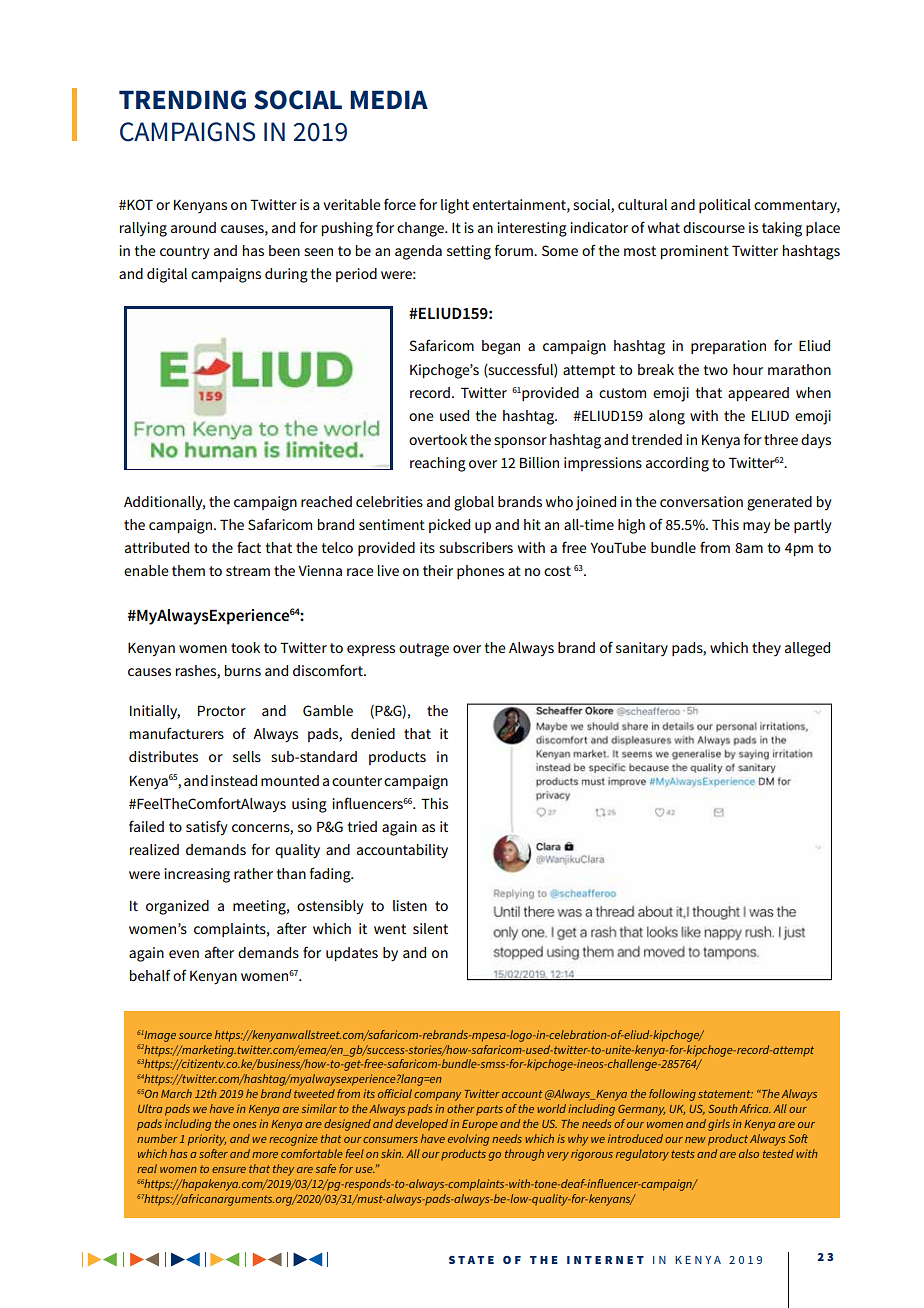  Describe the element at coordinates (672, 1095) in the screenshot. I see `following` at that location.
